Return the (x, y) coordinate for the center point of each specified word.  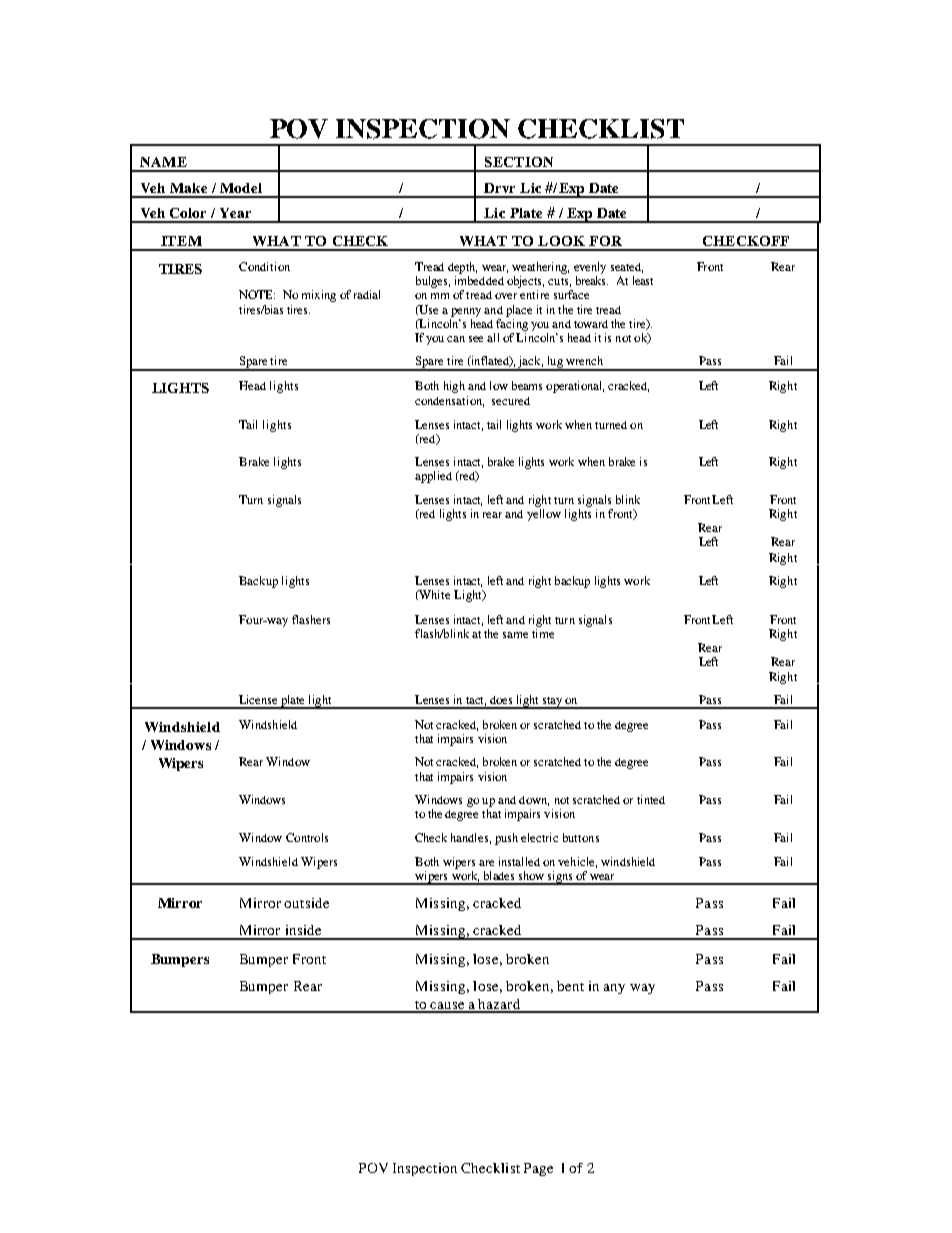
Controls (307, 837)
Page (538, 1169)
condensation (449, 401)
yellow (544, 515)
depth (462, 268)
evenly (590, 268)
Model (241, 188)
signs (560, 878)
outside (306, 903)
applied (433, 477)
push (506, 839)
